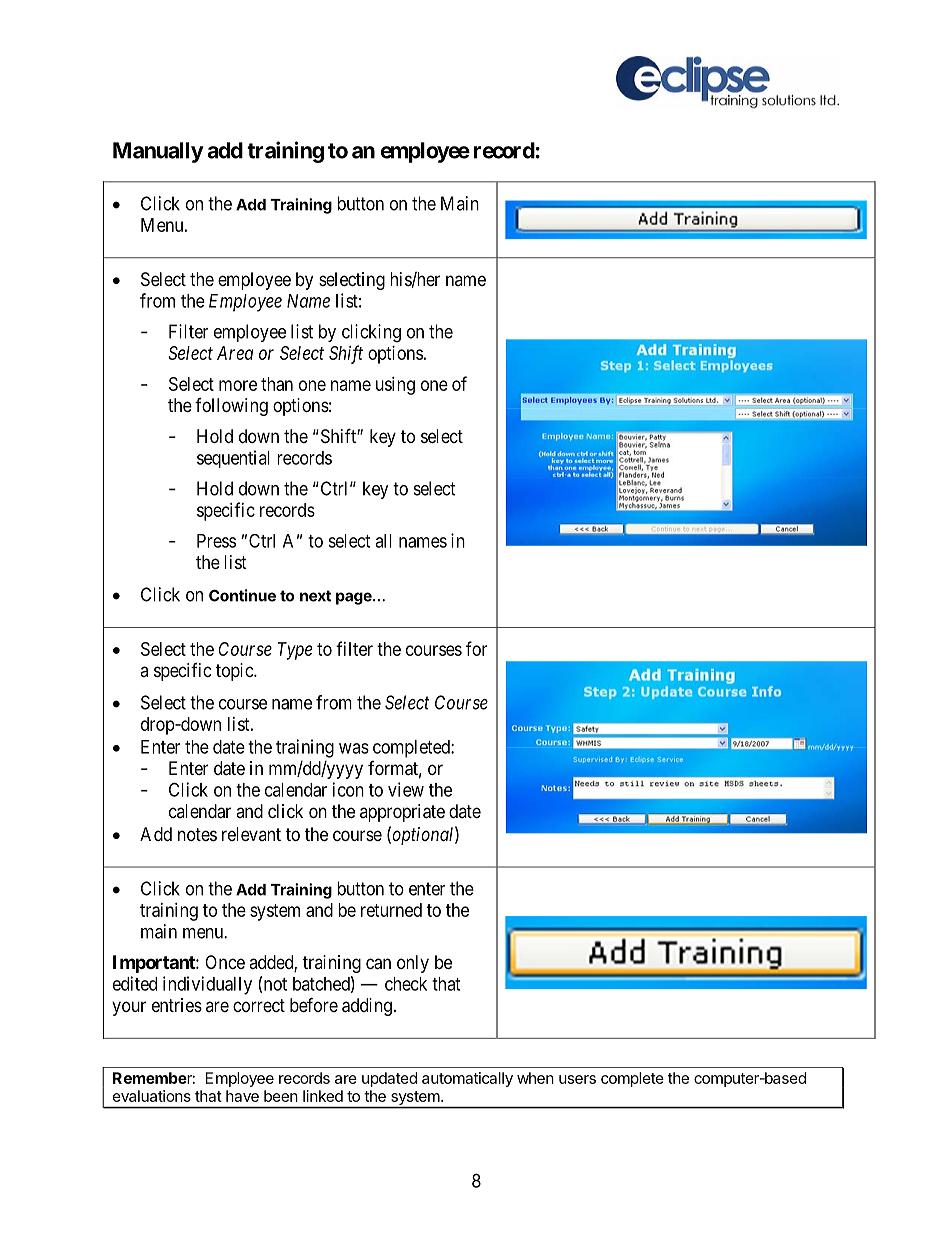  I want to click on notes, so click(197, 834).
